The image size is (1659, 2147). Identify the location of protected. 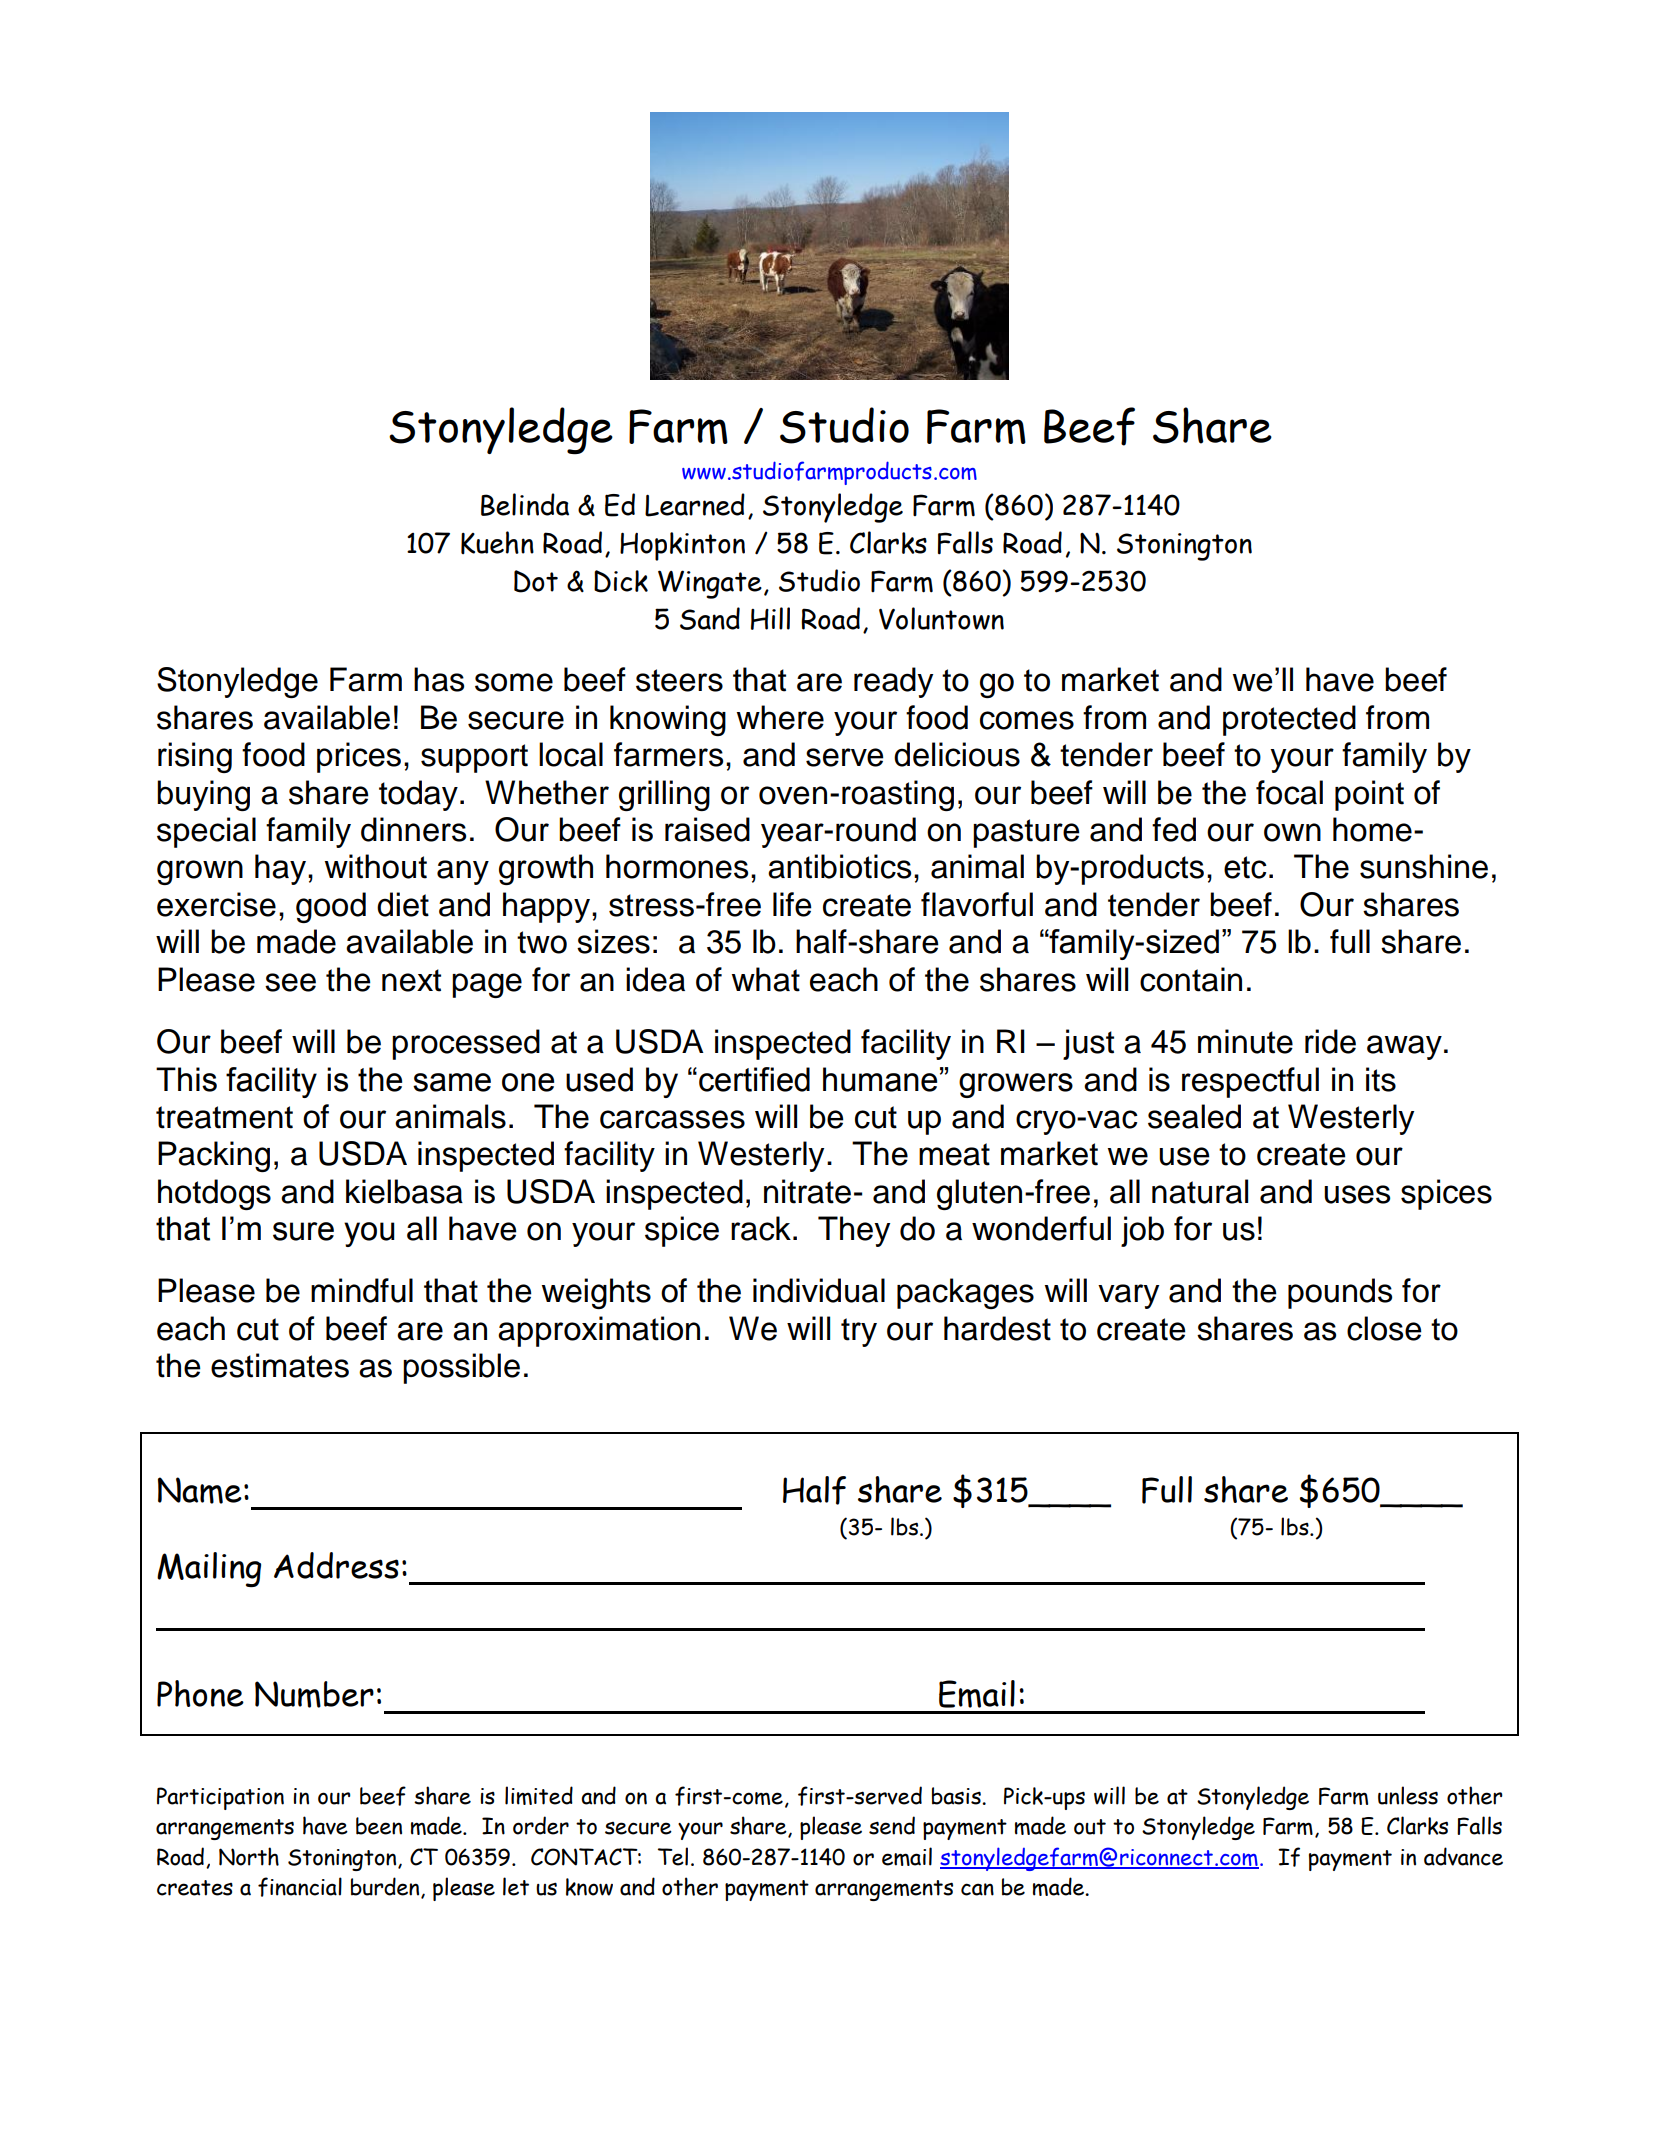
(1289, 720).
